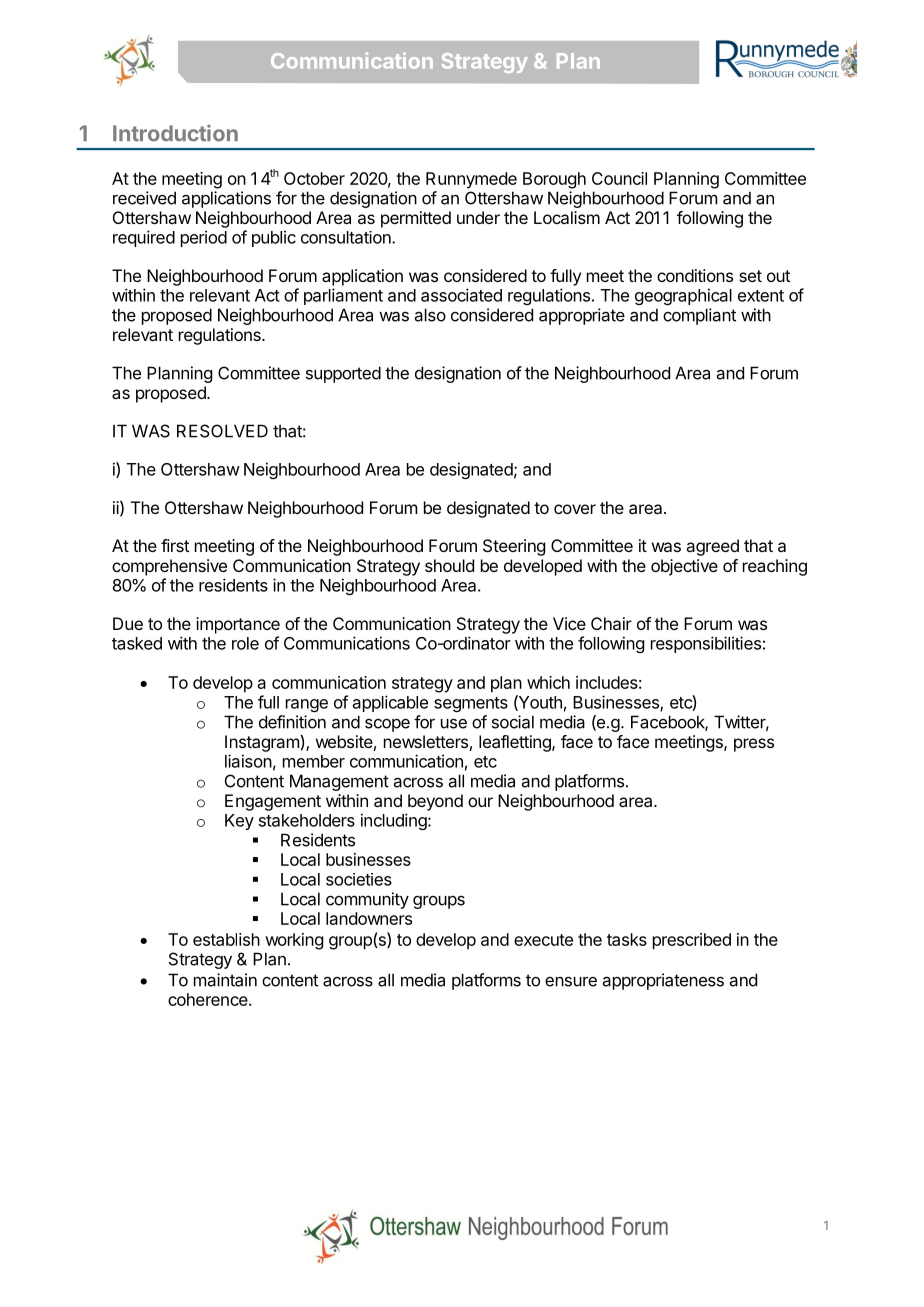 The height and width of the screenshot is (1307, 924). I want to click on Runnymede, so click(471, 180).
